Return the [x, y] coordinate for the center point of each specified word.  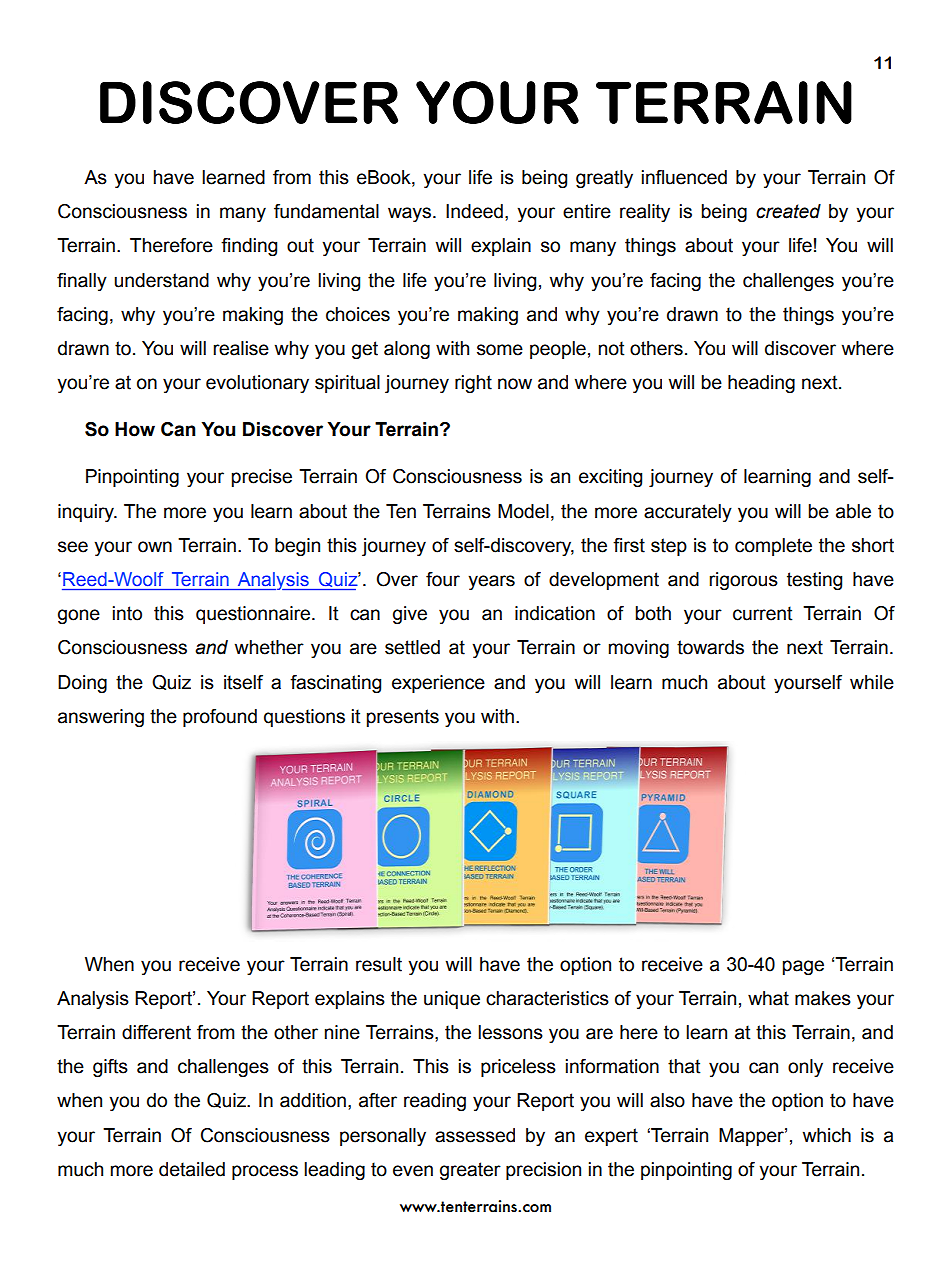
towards [710, 647]
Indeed [474, 211]
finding [249, 247]
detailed [192, 1169]
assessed [475, 1135]
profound [220, 718]
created [788, 211]
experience [438, 684]
